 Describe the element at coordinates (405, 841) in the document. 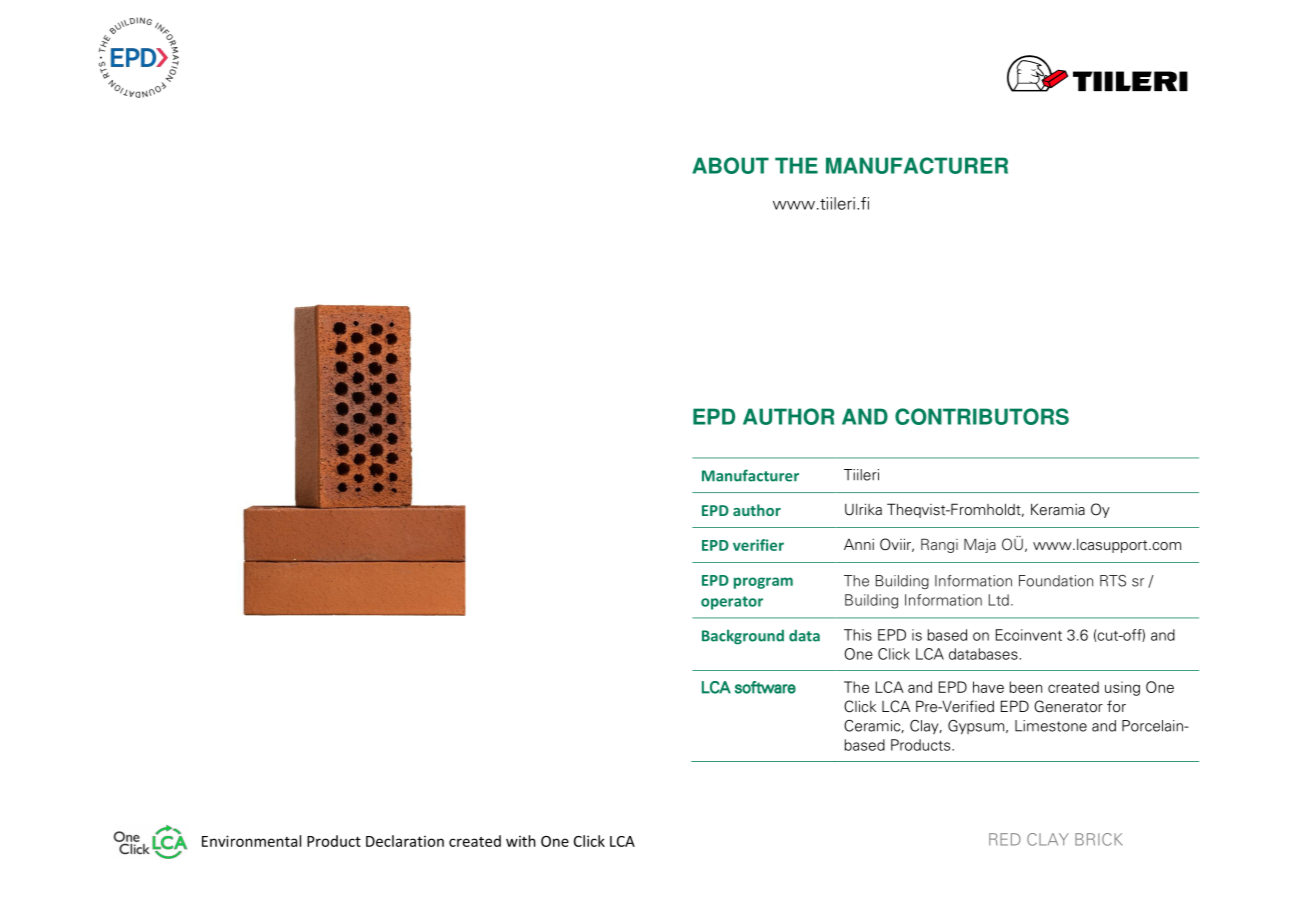

I see `Declaration` at that location.
